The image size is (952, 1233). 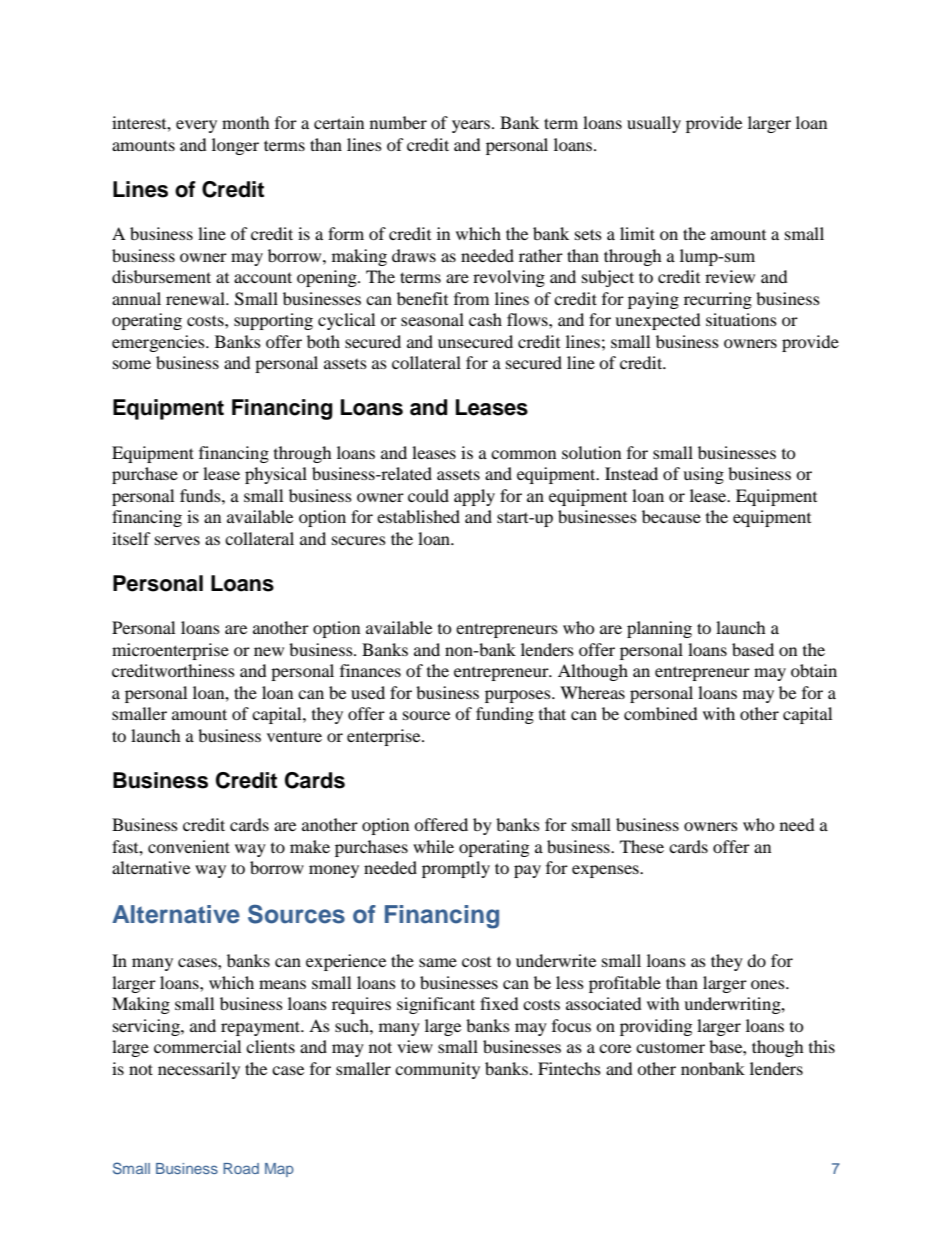 I want to click on usually, so click(x=654, y=124).
